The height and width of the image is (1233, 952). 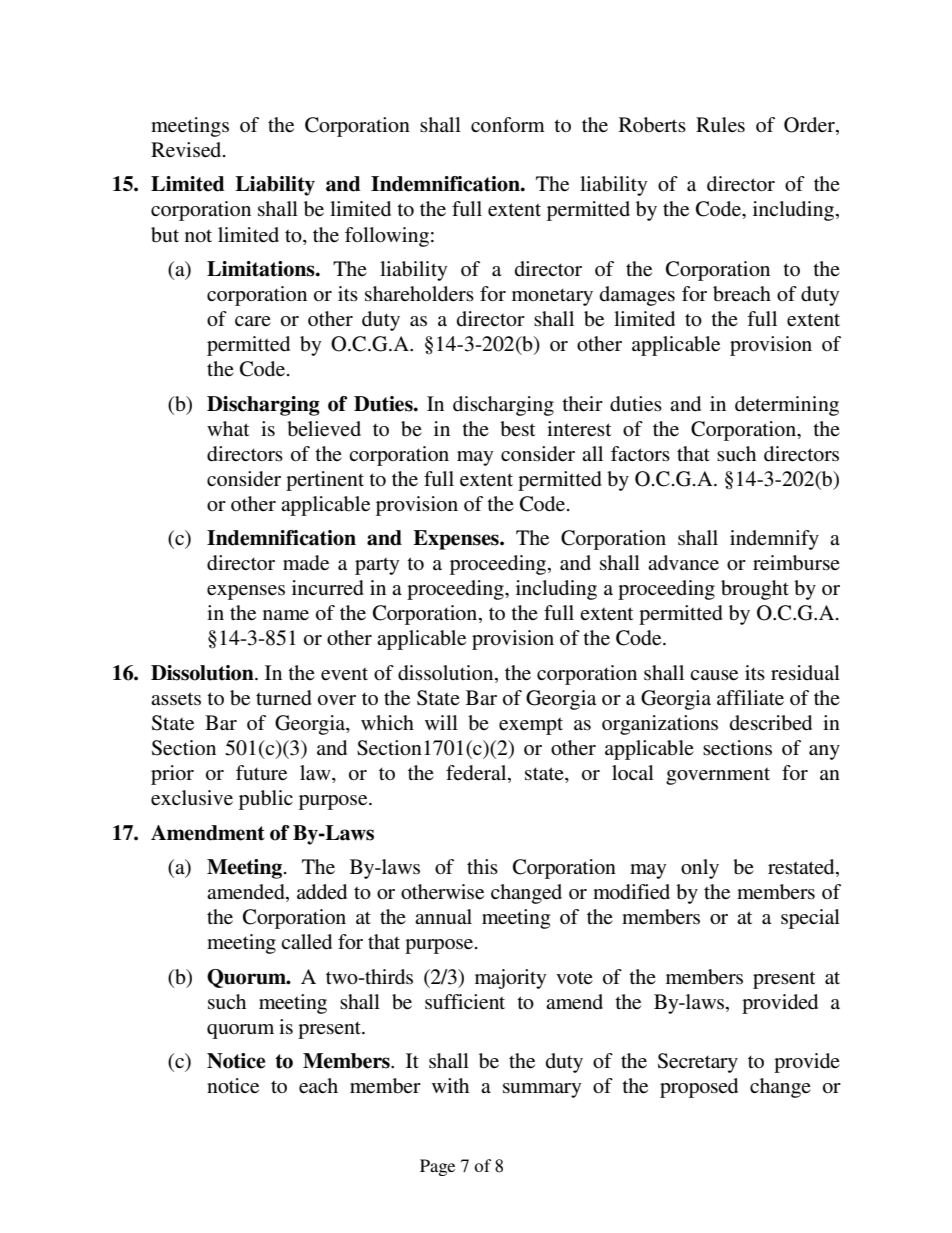 I want to click on indemnify, so click(x=774, y=540).
